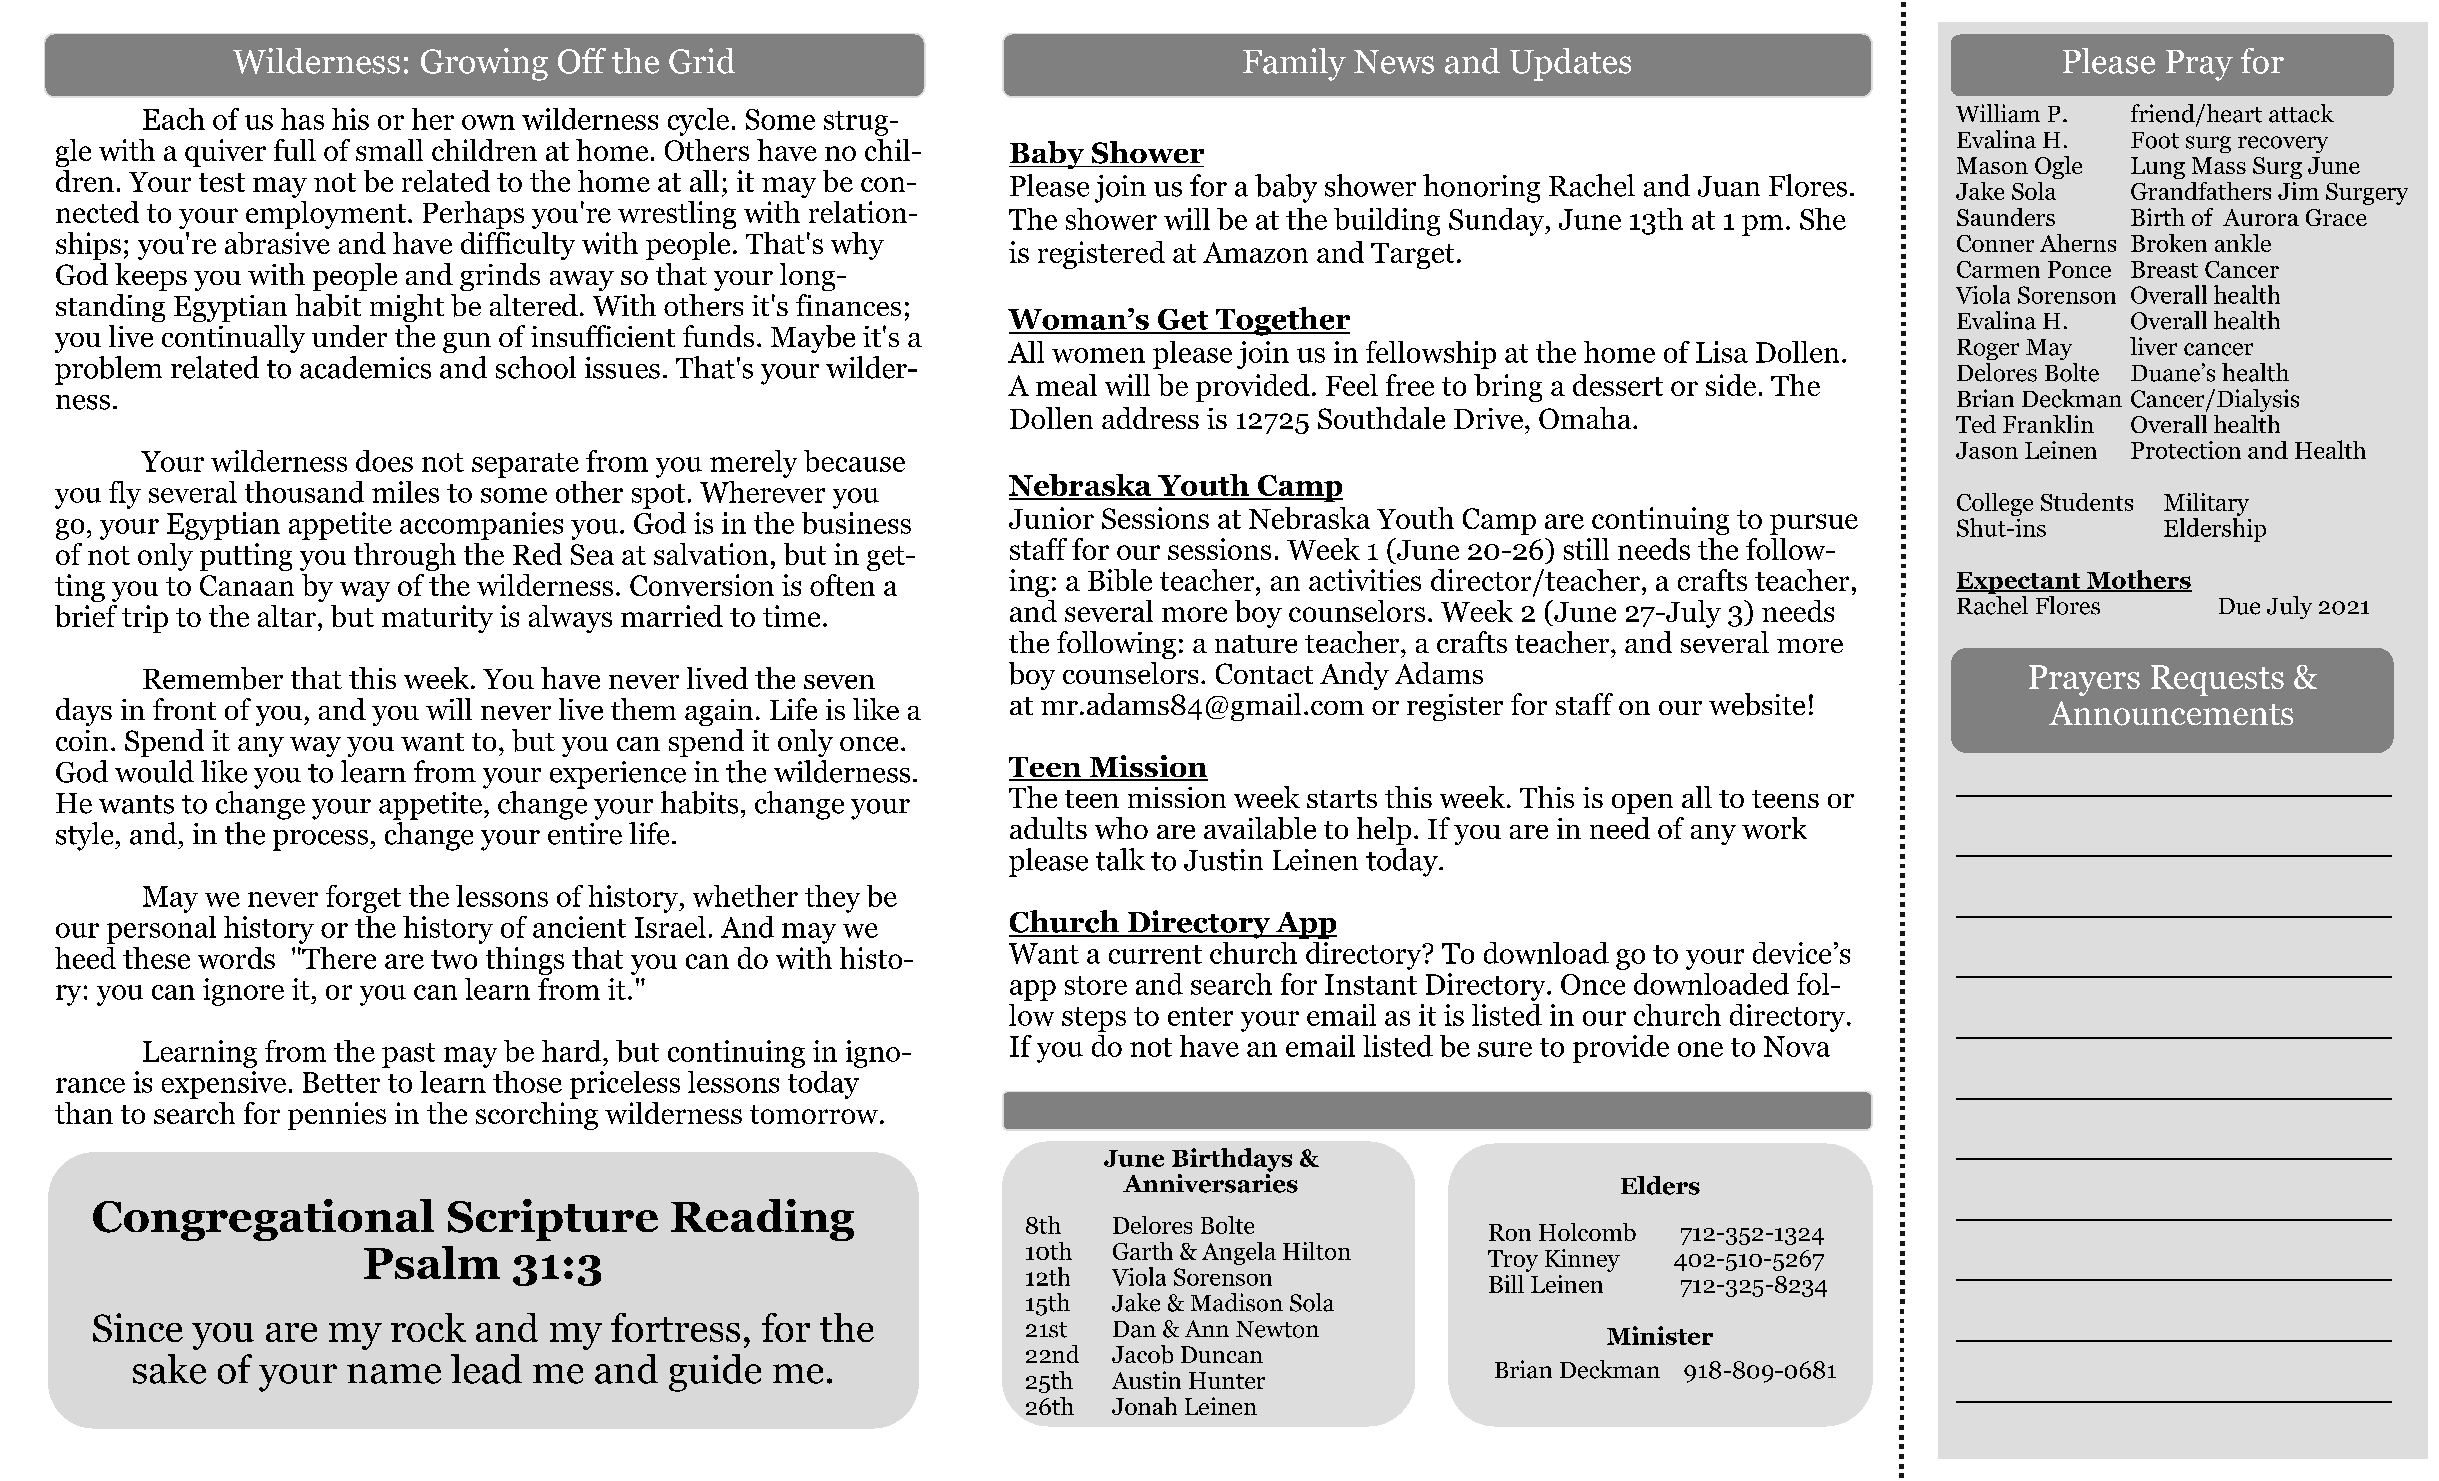 This screenshot has width=2439, height=1481. What do you see at coordinates (302, 119) in the screenshot?
I see `has` at bounding box center [302, 119].
